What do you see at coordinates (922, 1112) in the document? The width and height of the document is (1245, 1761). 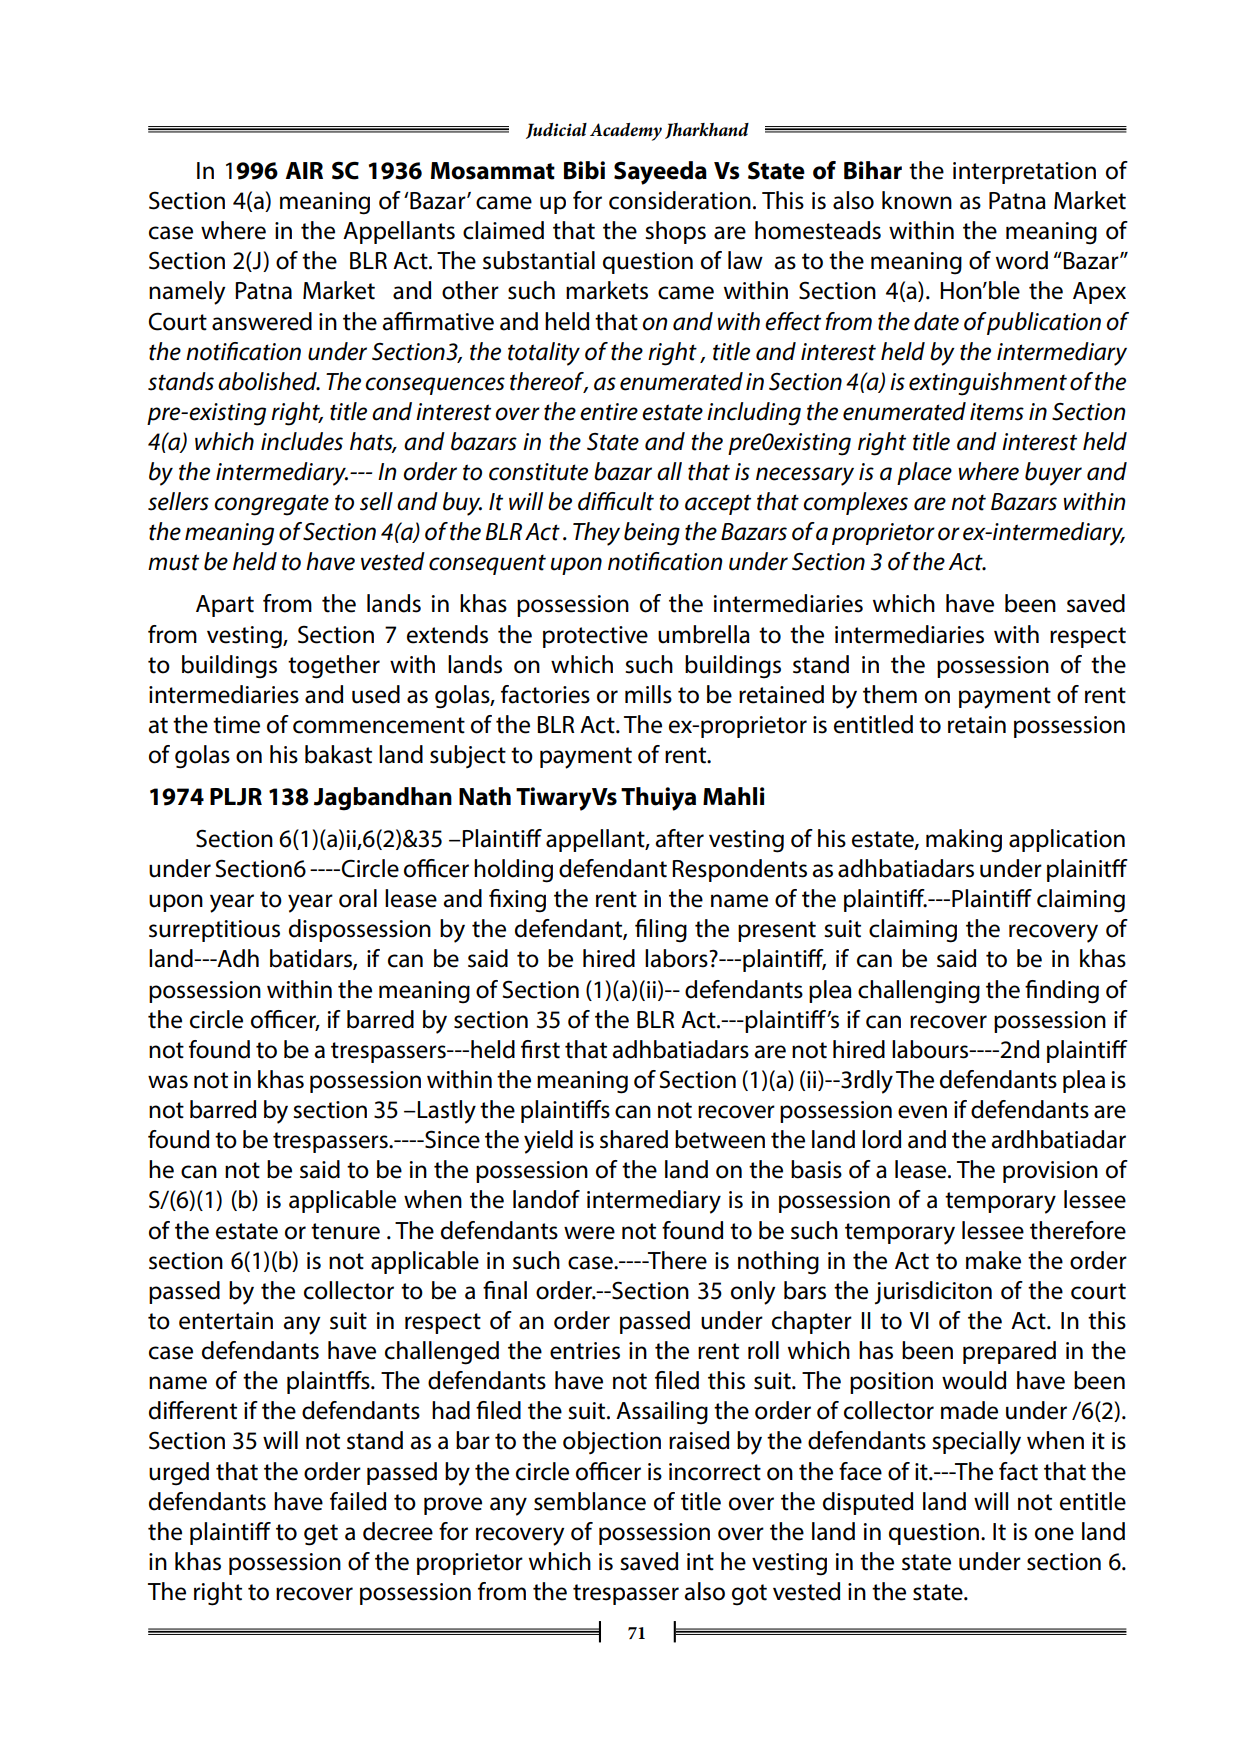 I see `even` at bounding box center [922, 1112].
